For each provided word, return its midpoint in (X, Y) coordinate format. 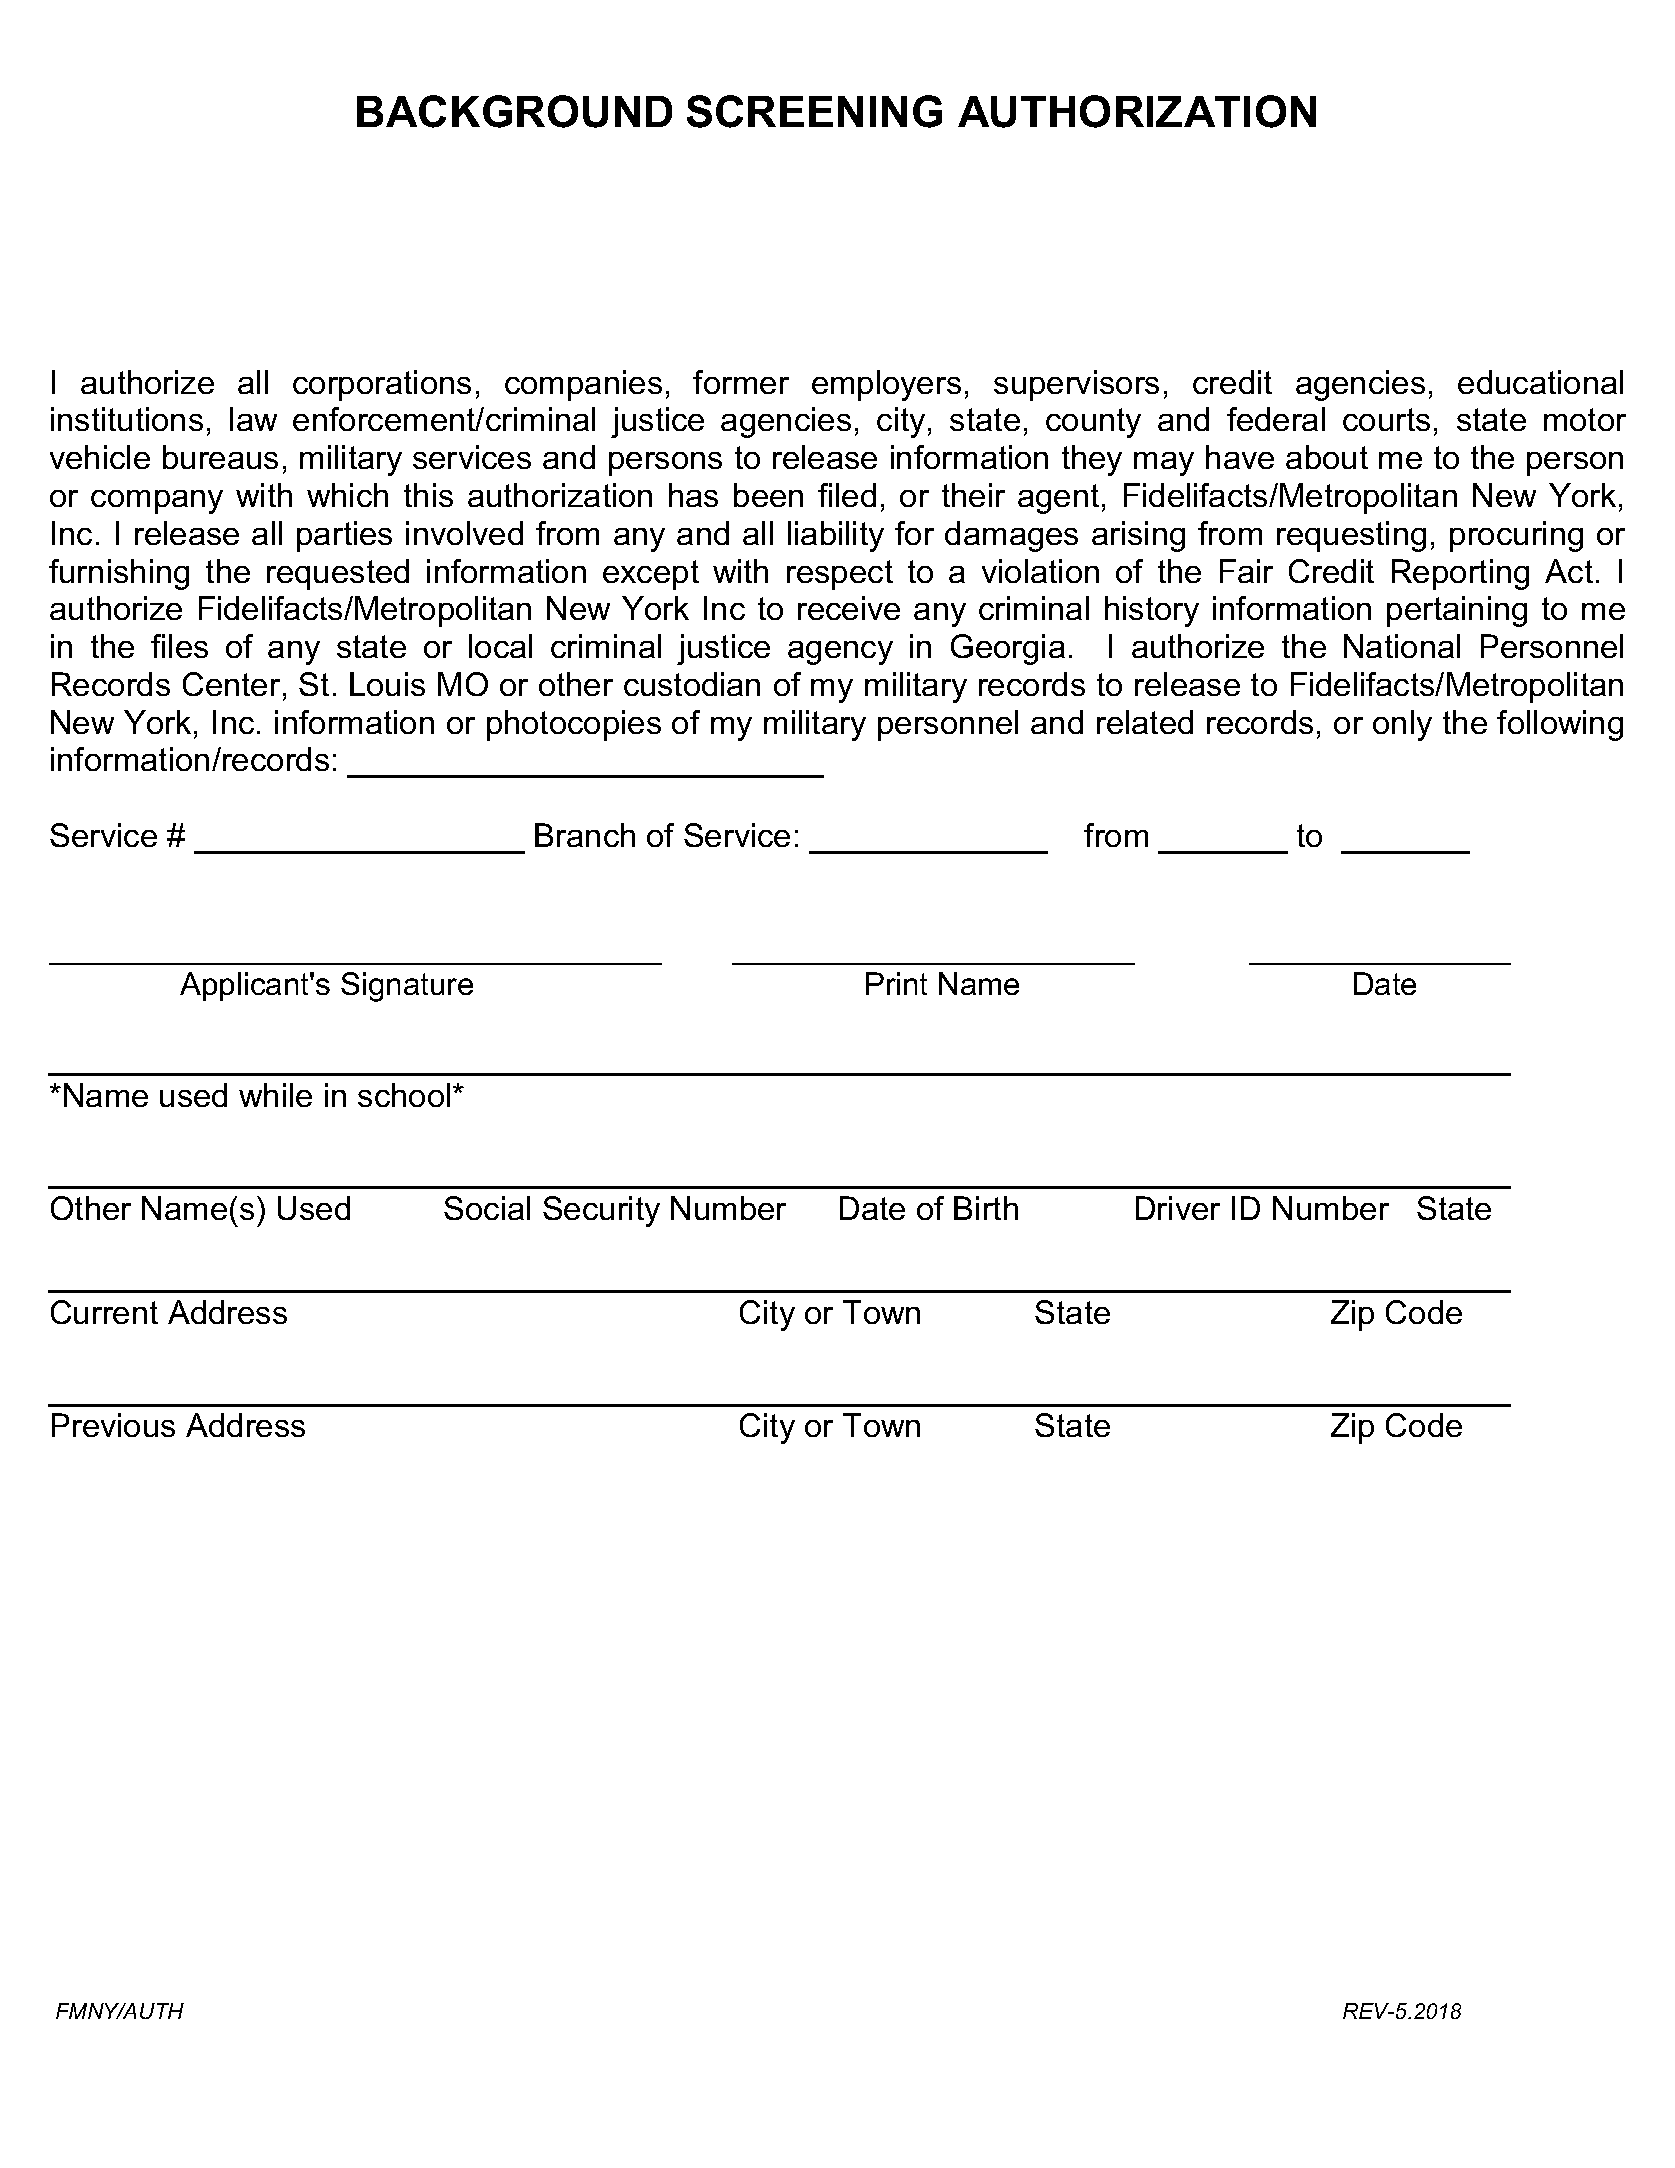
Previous (113, 1425)
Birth (986, 1208)
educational (1540, 382)
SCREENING (814, 111)
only (1402, 725)
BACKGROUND (514, 111)
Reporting (1460, 574)
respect (840, 575)
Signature (407, 987)
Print (896, 983)
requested (338, 574)
